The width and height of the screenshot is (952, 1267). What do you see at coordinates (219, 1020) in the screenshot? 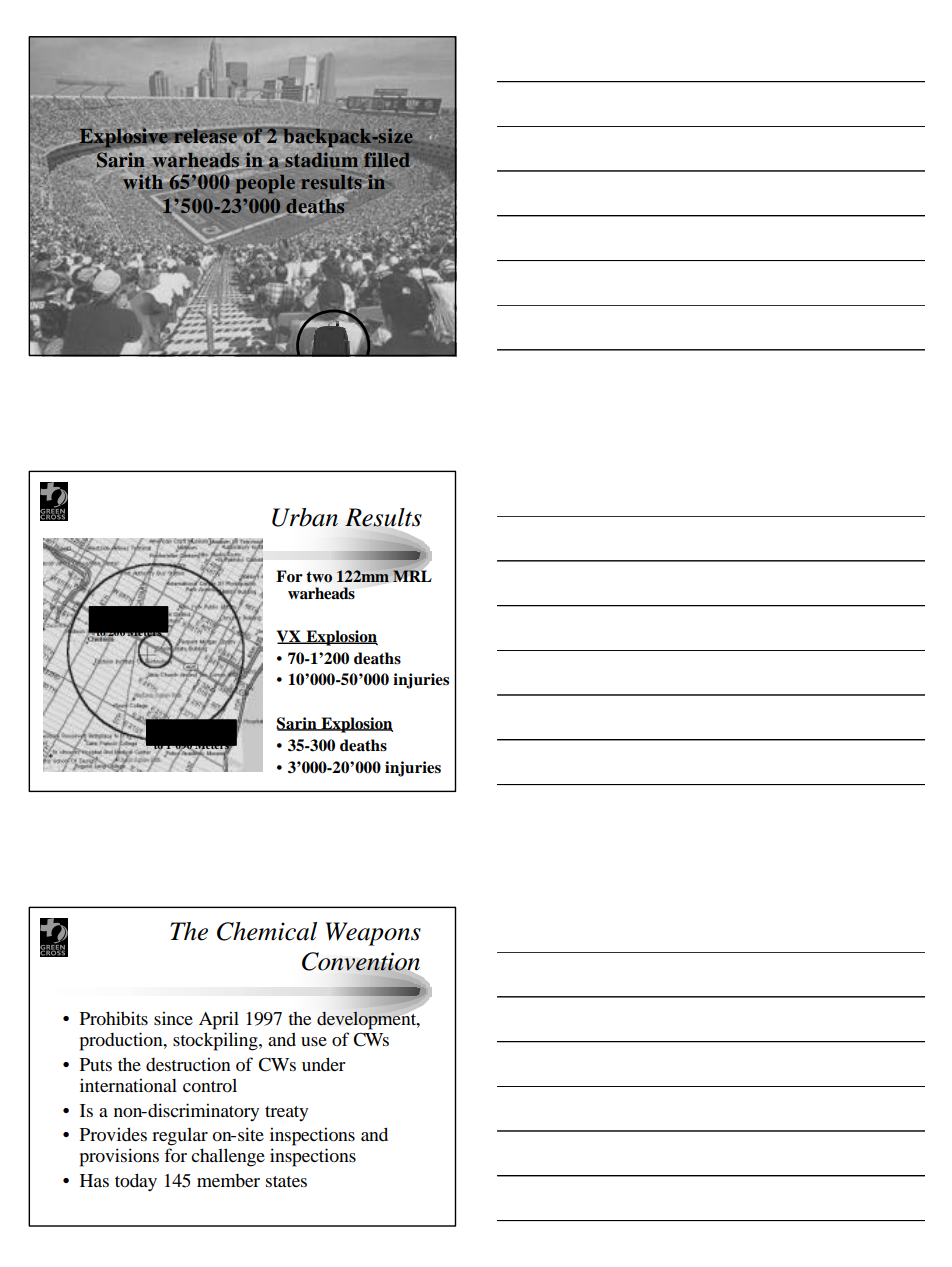
I see `April` at bounding box center [219, 1020].
